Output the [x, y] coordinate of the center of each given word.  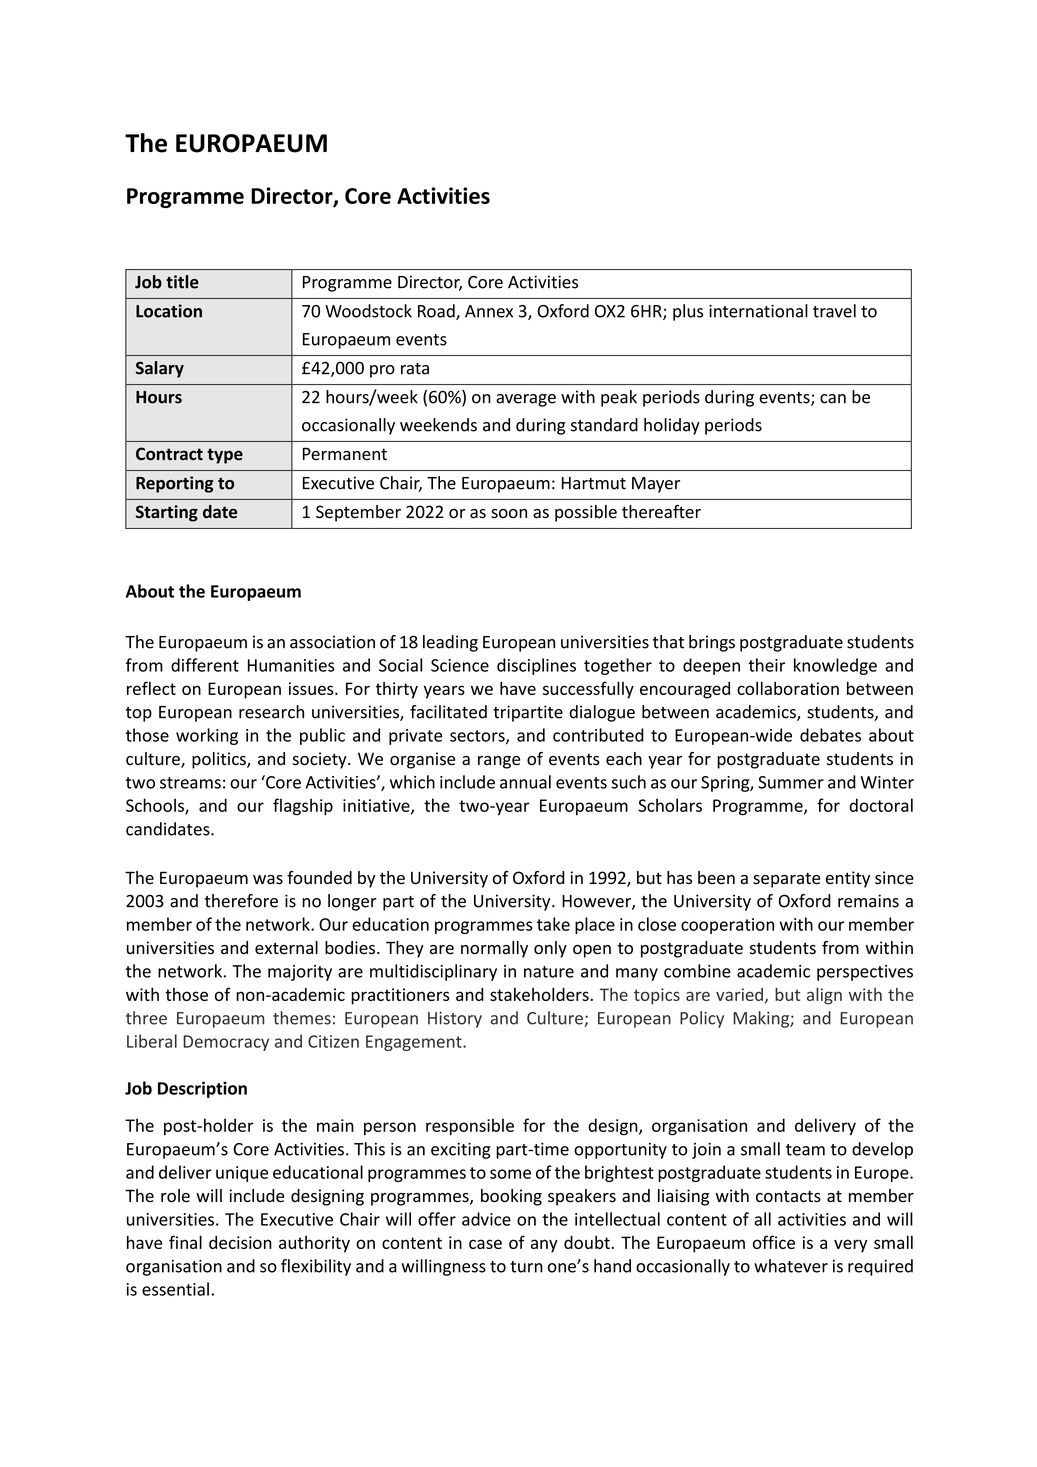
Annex [489, 311]
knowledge [835, 666]
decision [240, 1242]
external [286, 948]
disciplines [536, 666]
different [205, 665]
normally [494, 949]
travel [834, 311]
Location [169, 311]
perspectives [865, 973]
